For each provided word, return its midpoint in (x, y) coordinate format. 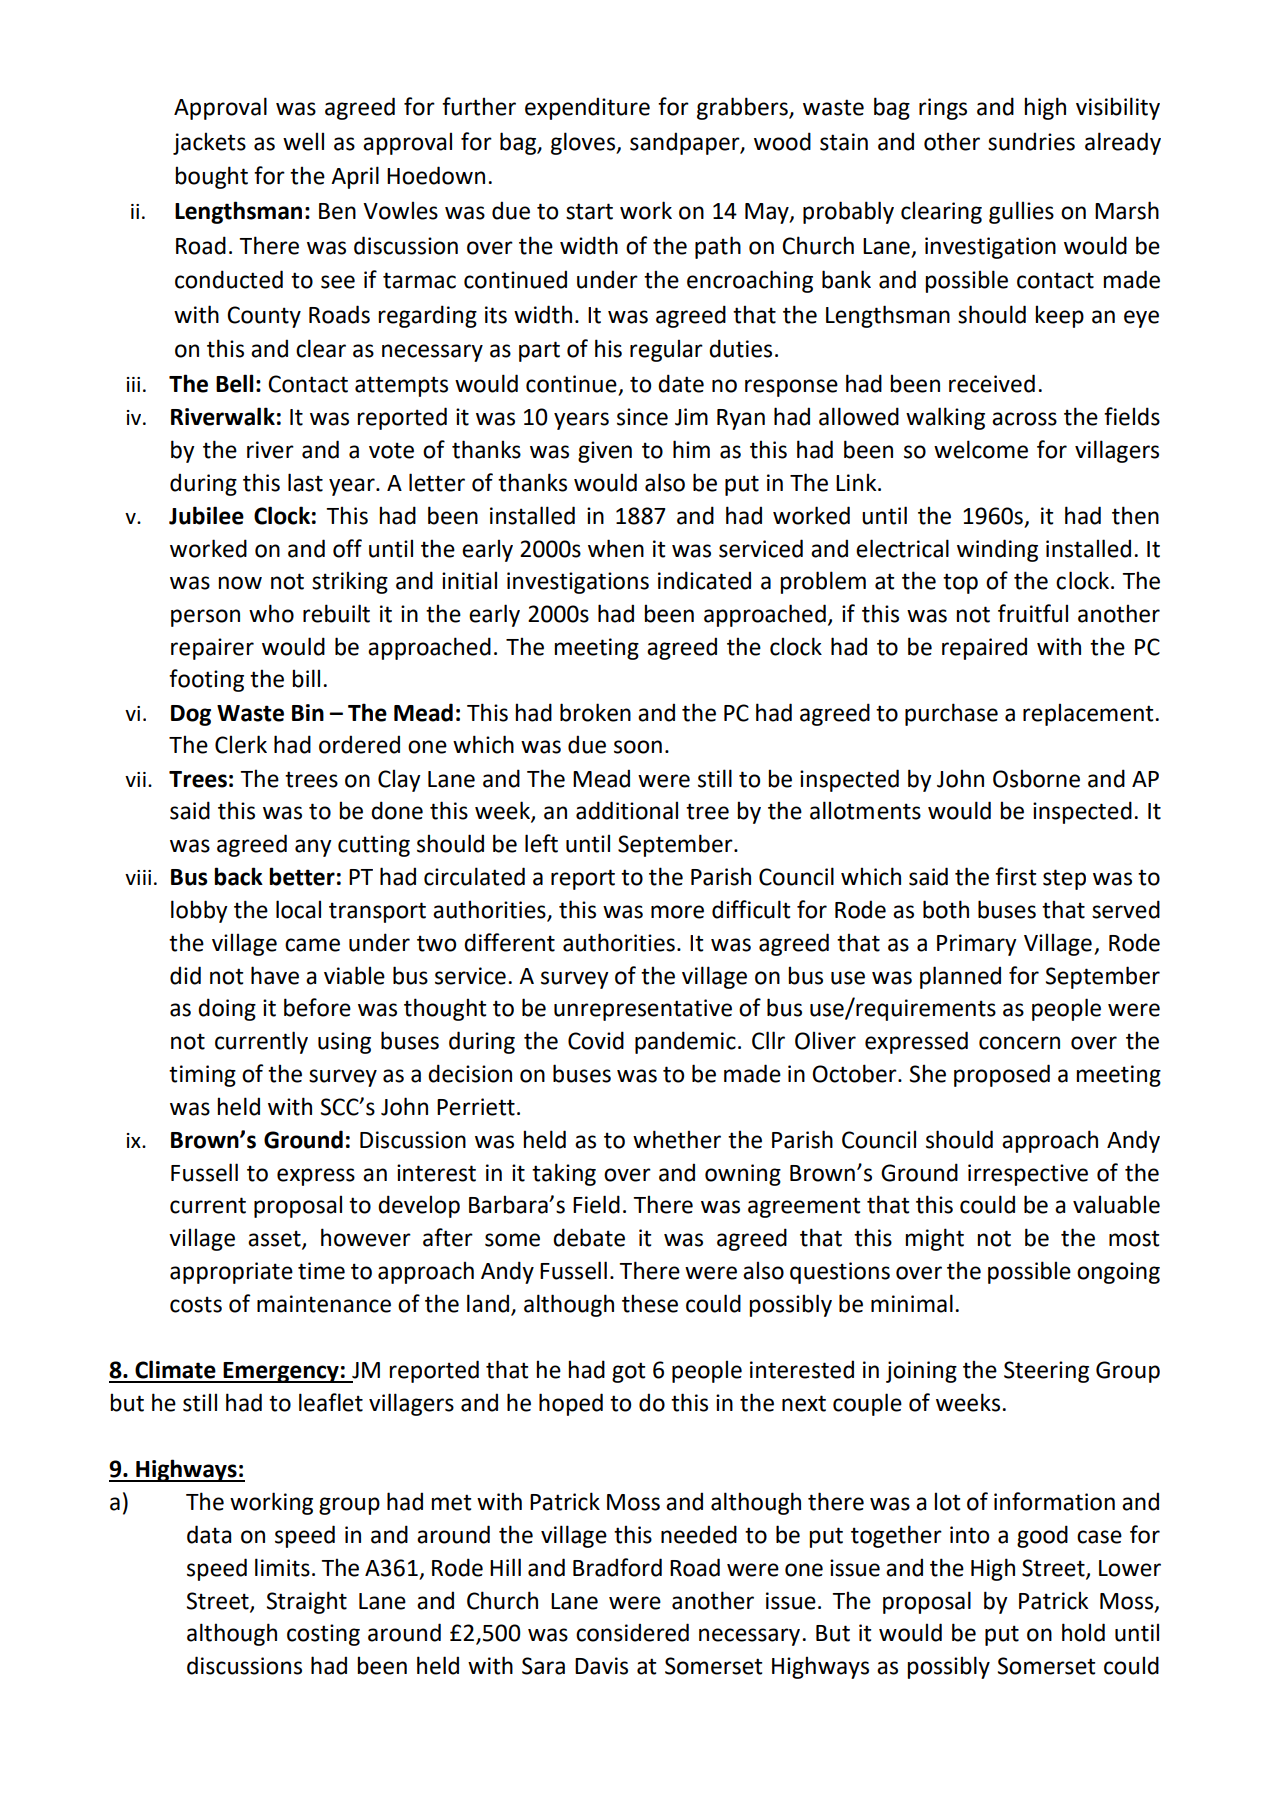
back (238, 876)
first (1015, 876)
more (677, 912)
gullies (1021, 212)
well (303, 141)
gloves (584, 143)
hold (1083, 1632)
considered (632, 1632)
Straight (307, 1602)
